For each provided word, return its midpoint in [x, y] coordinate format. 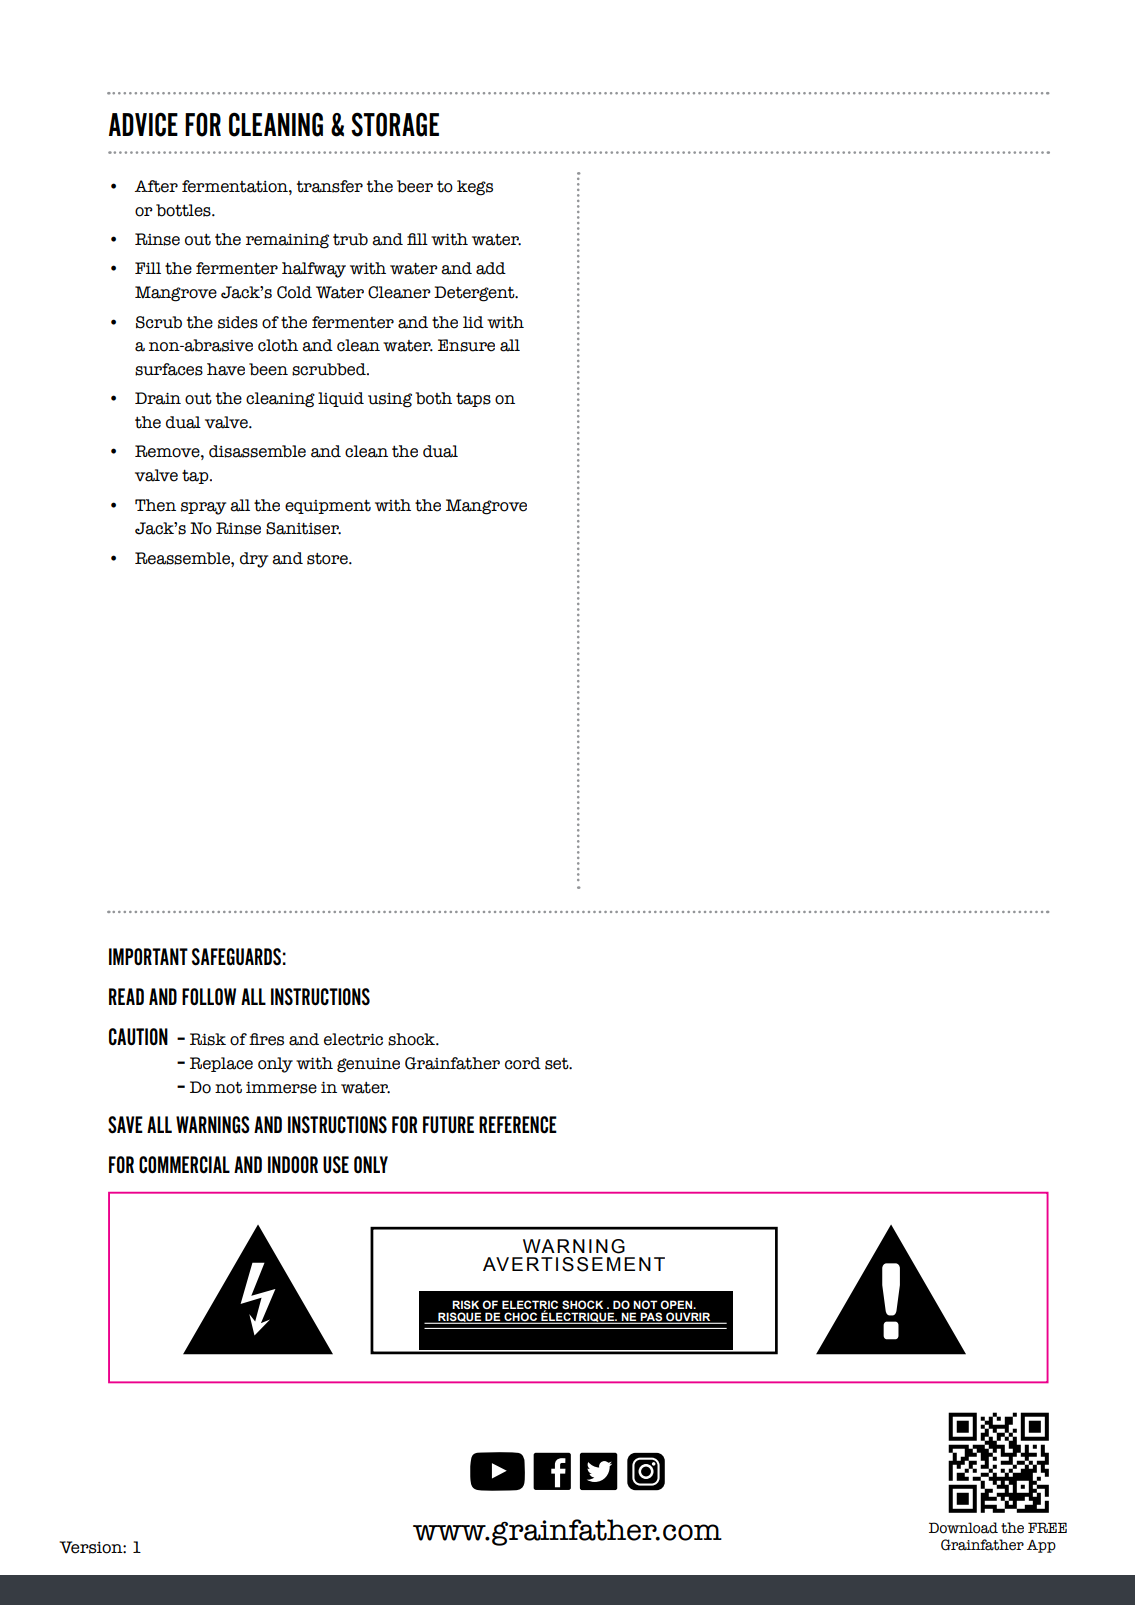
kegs [475, 188]
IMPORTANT [148, 957]
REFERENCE [518, 1125]
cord [523, 1063]
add [491, 268]
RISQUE [460, 1318]
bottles [184, 210]
